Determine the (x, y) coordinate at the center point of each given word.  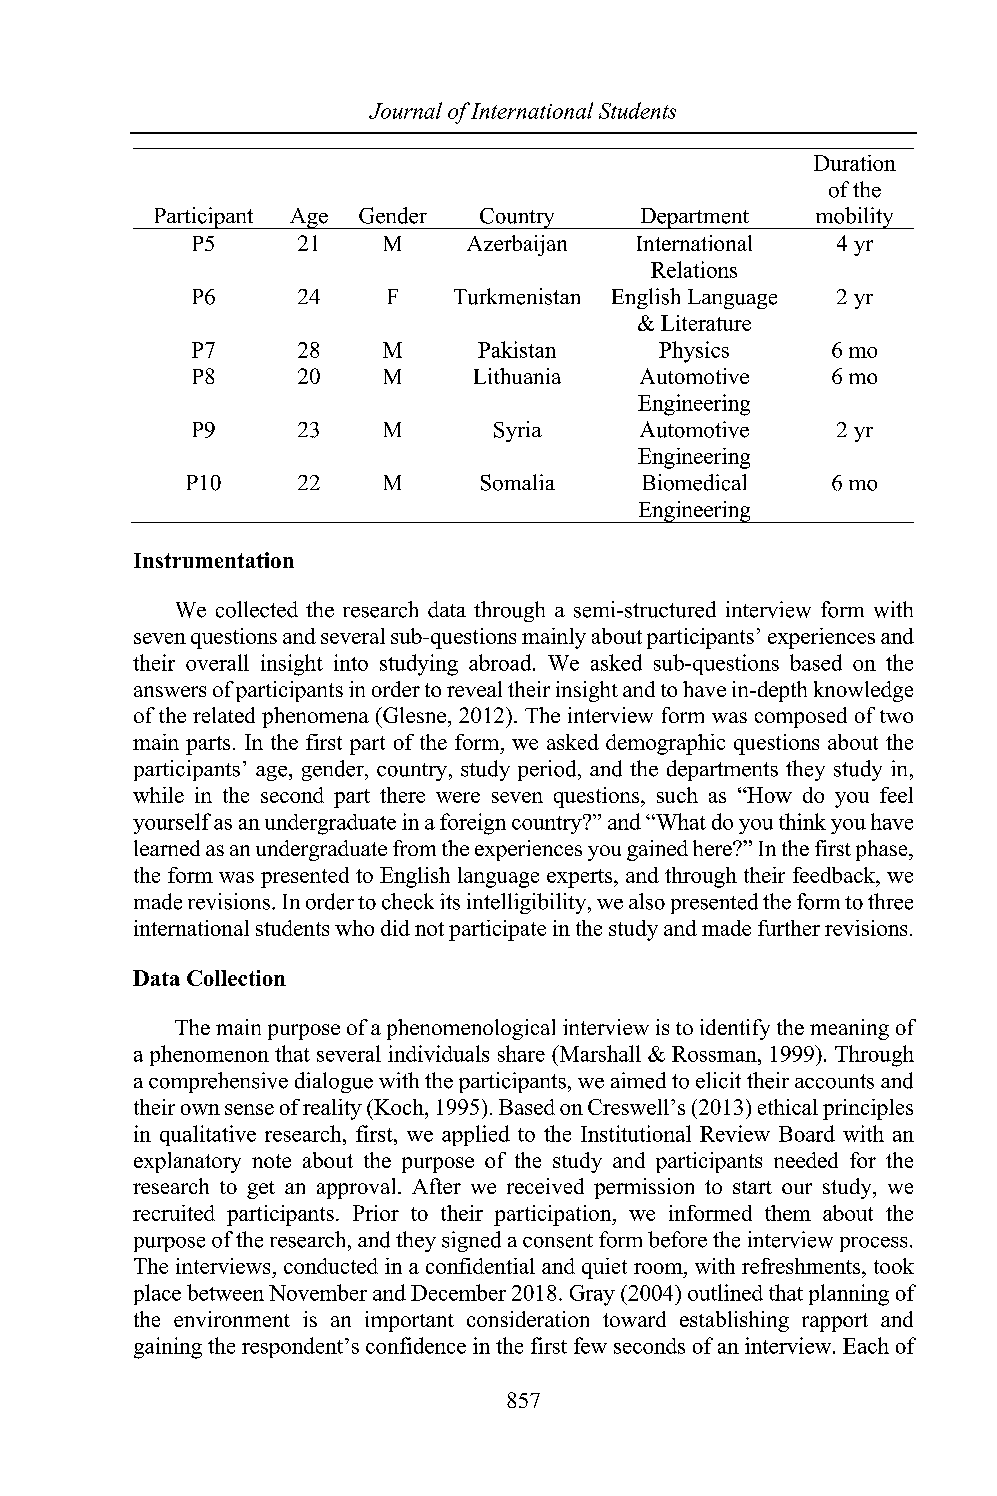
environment (232, 1319)
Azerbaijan (517, 245)
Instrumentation (214, 560)
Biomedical (694, 482)
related (224, 715)
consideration (528, 1319)
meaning (849, 1029)
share (521, 1053)
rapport (835, 1322)
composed (801, 717)
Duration (855, 163)
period (548, 770)
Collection (236, 978)
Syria (518, 431)
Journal (405, 110)
